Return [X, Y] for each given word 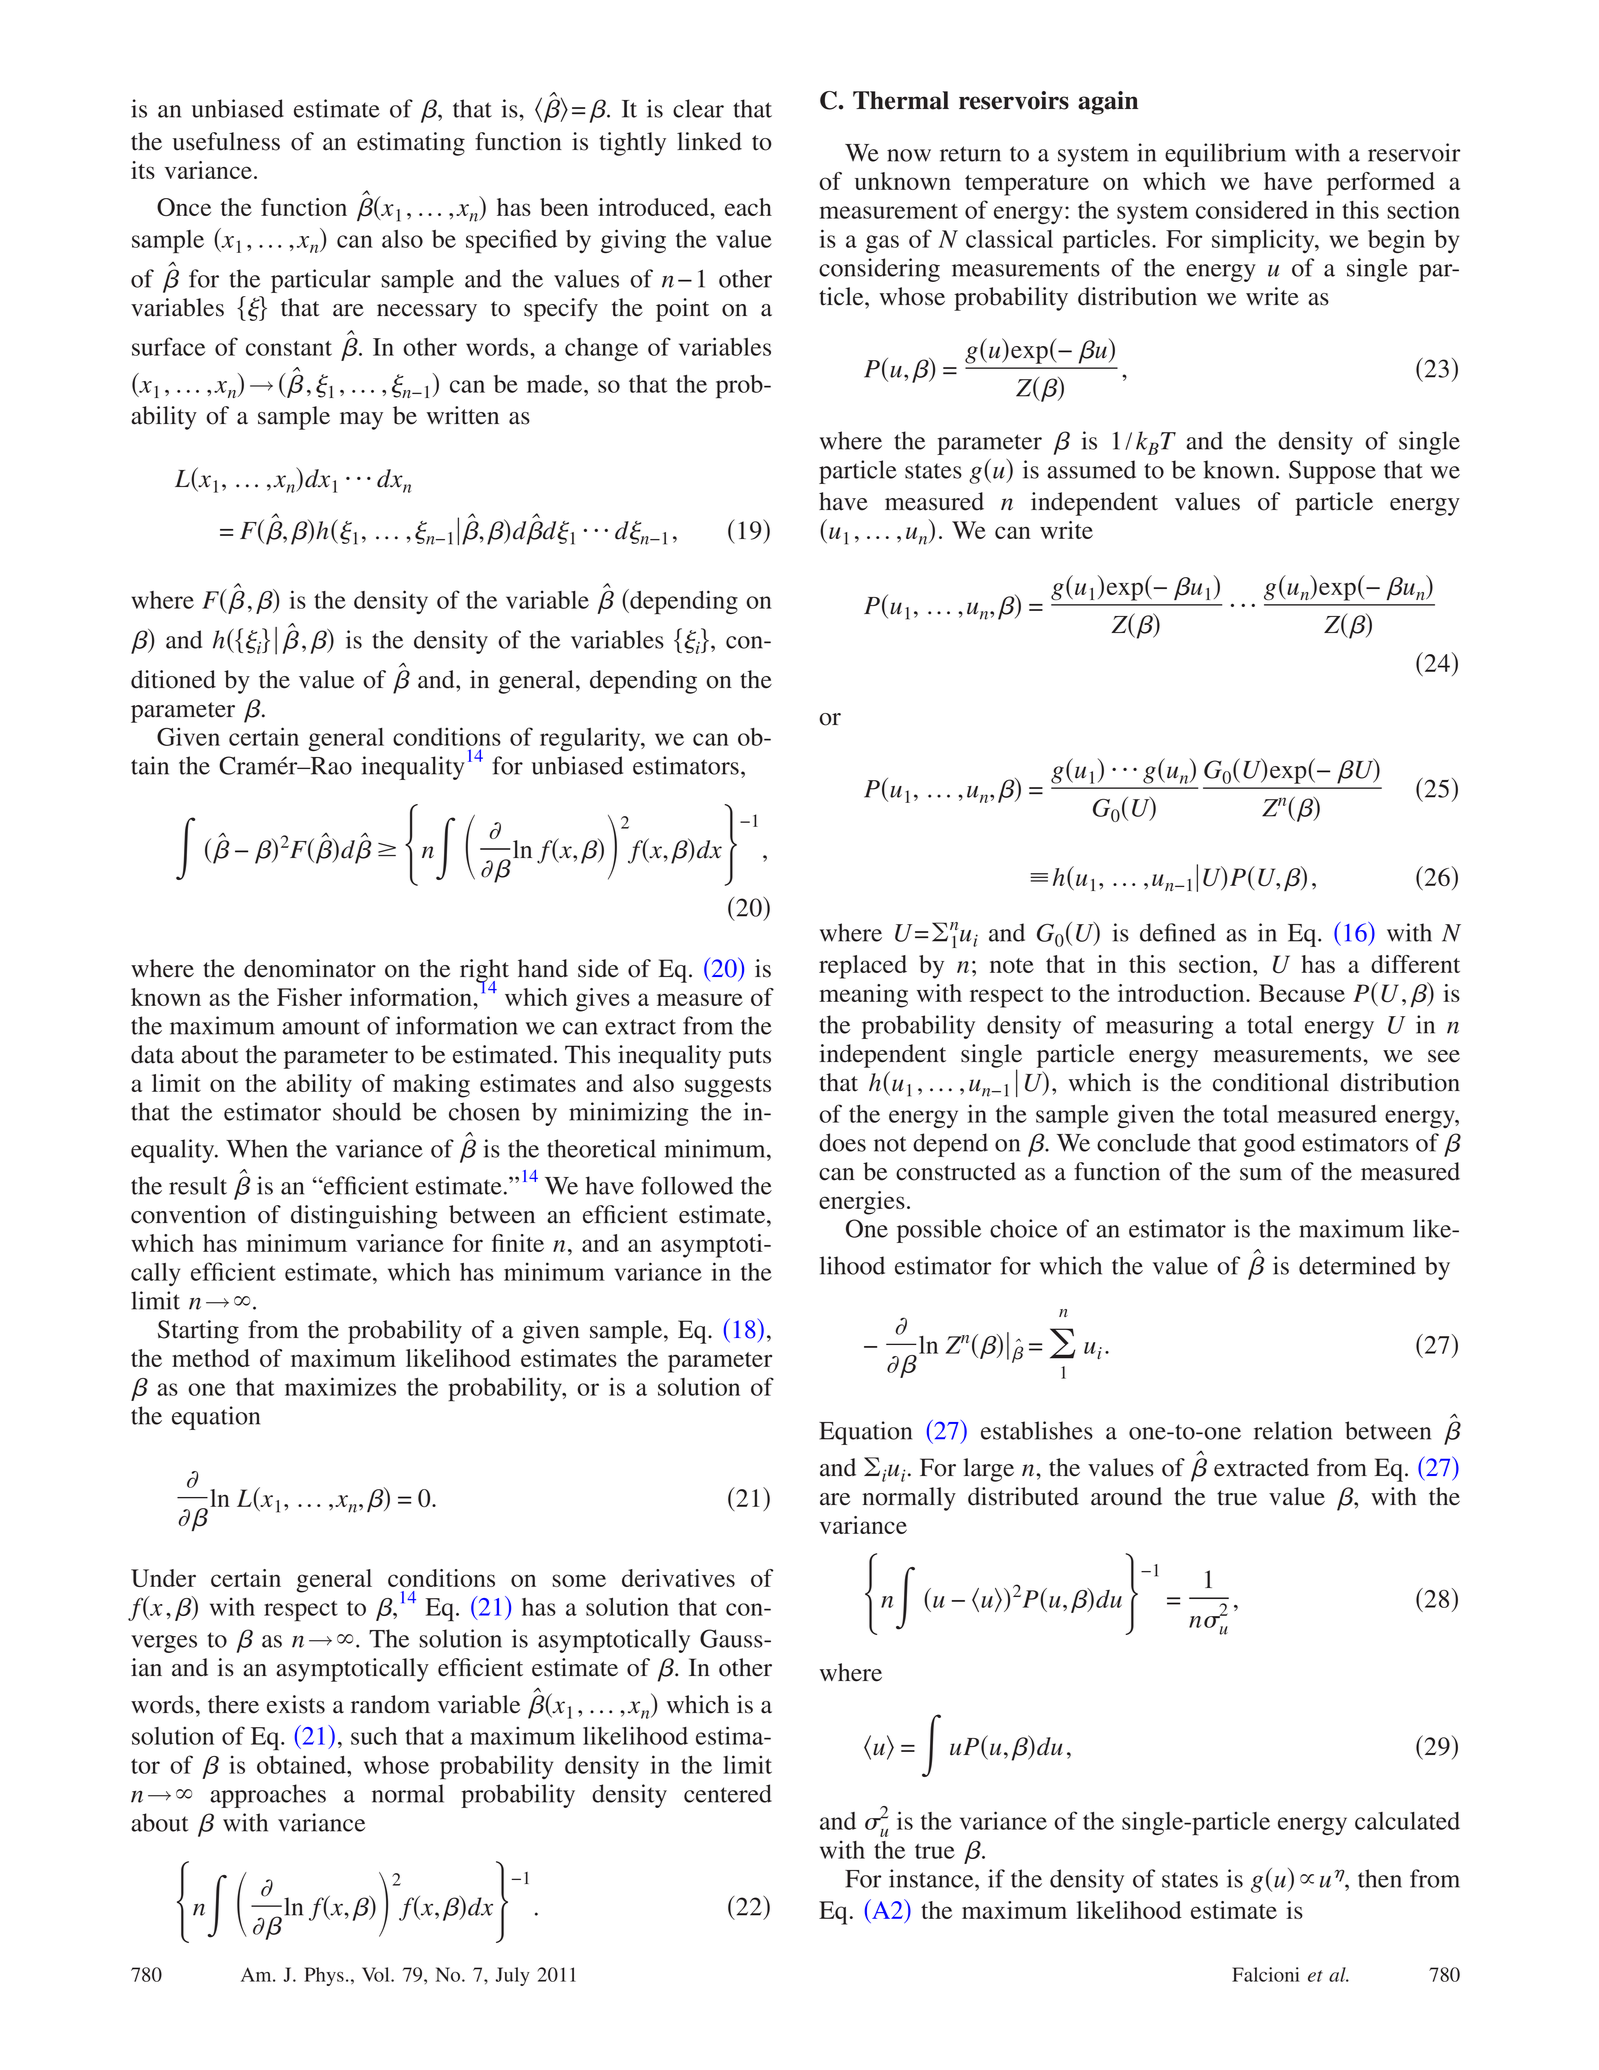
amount [321, 1027]
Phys [324, 1976]
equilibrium [1225, 155]
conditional [1271, 1082]
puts [750, 1058]
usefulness [226, 141]
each [748, 207]
